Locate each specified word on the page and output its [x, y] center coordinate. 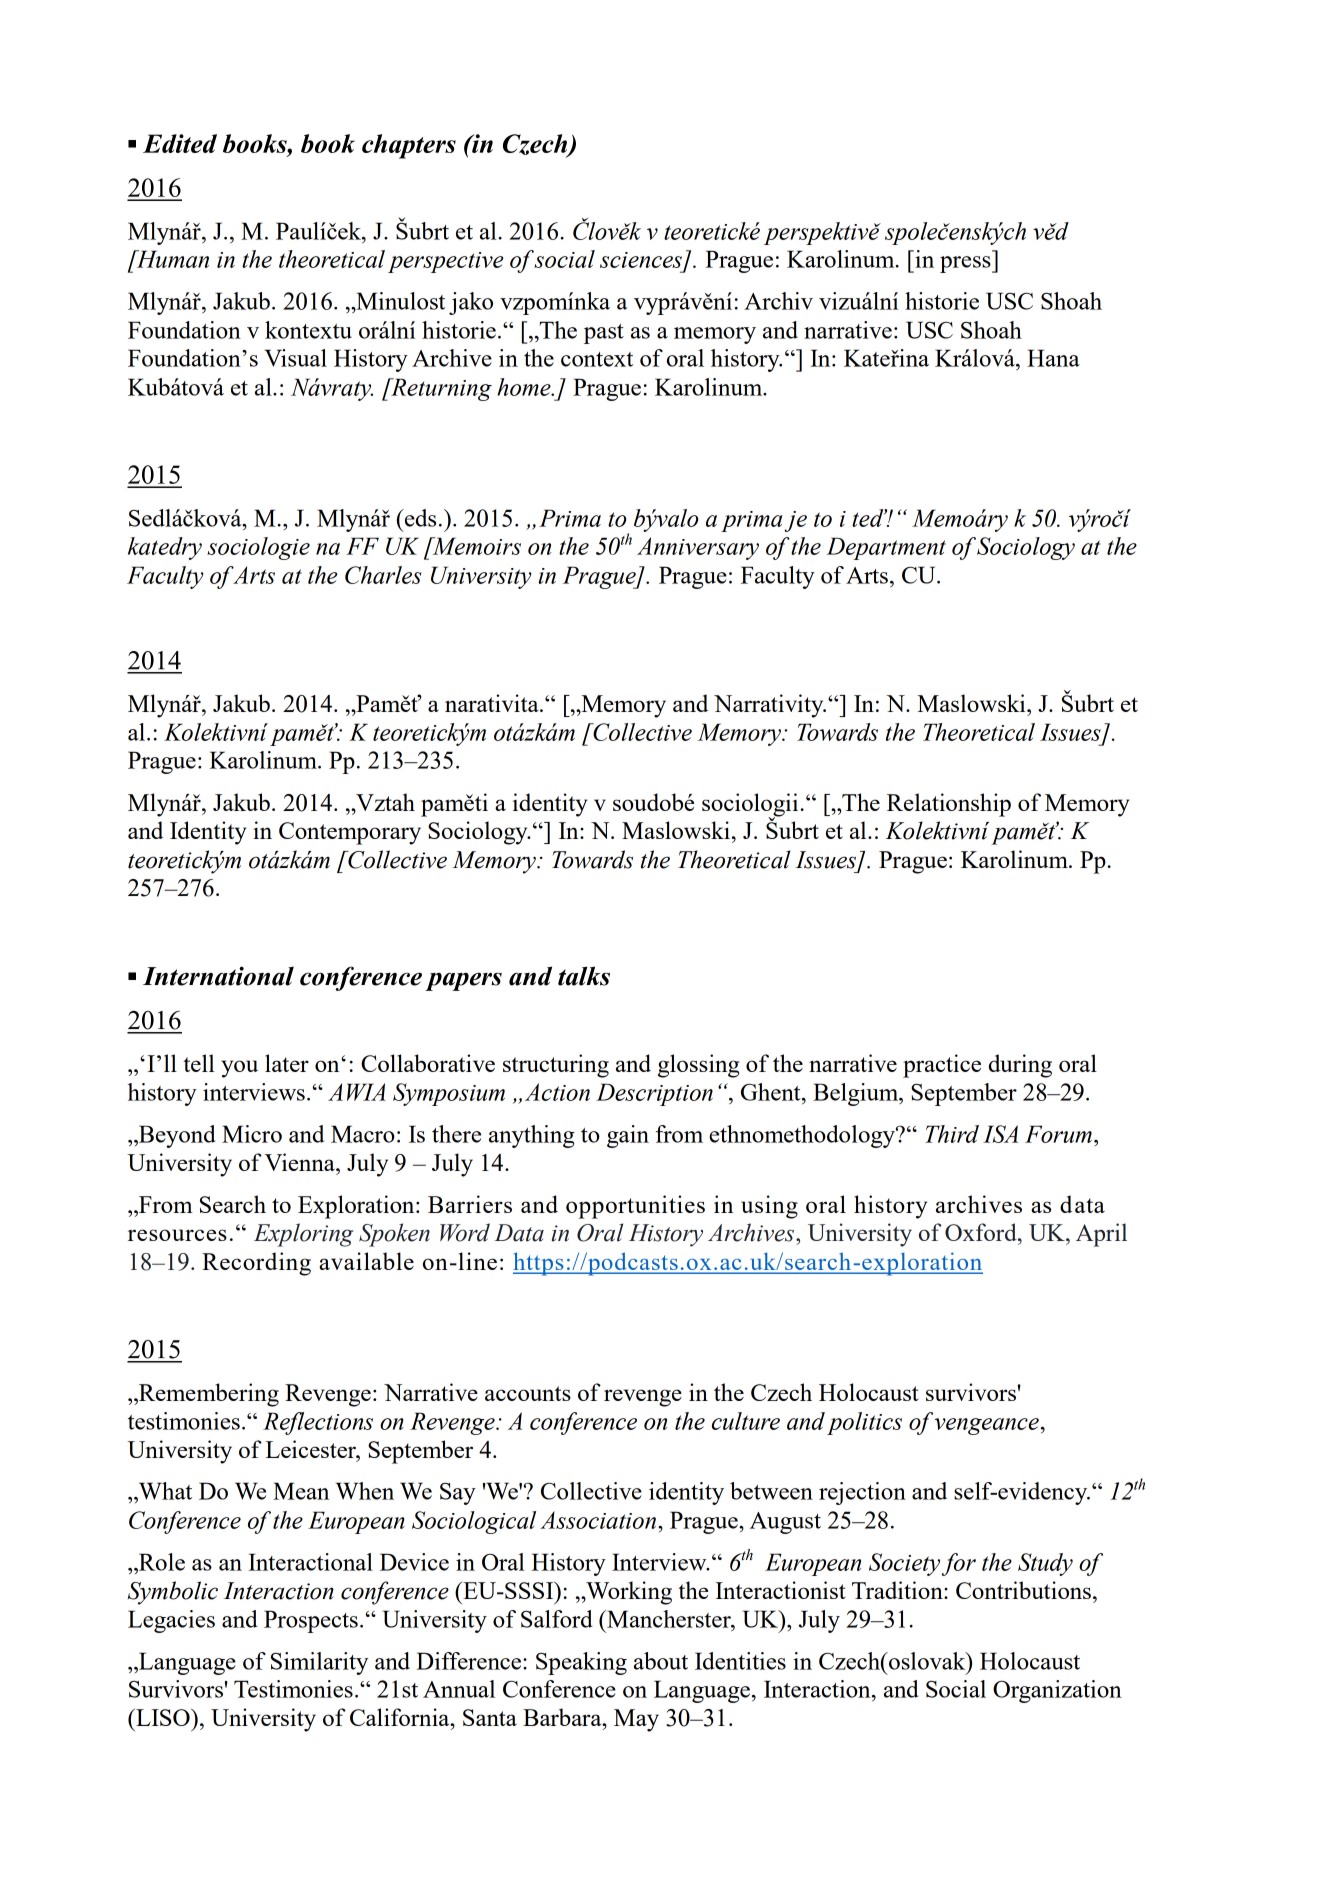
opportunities [635, 1207]
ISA [1000, 1134]
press [966, 264]
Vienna [301, 1162]
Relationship [949, 805]
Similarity [319, 1663]
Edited [180, 143]
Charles [383, 575]
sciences [641, 260]
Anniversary [698, 548]
